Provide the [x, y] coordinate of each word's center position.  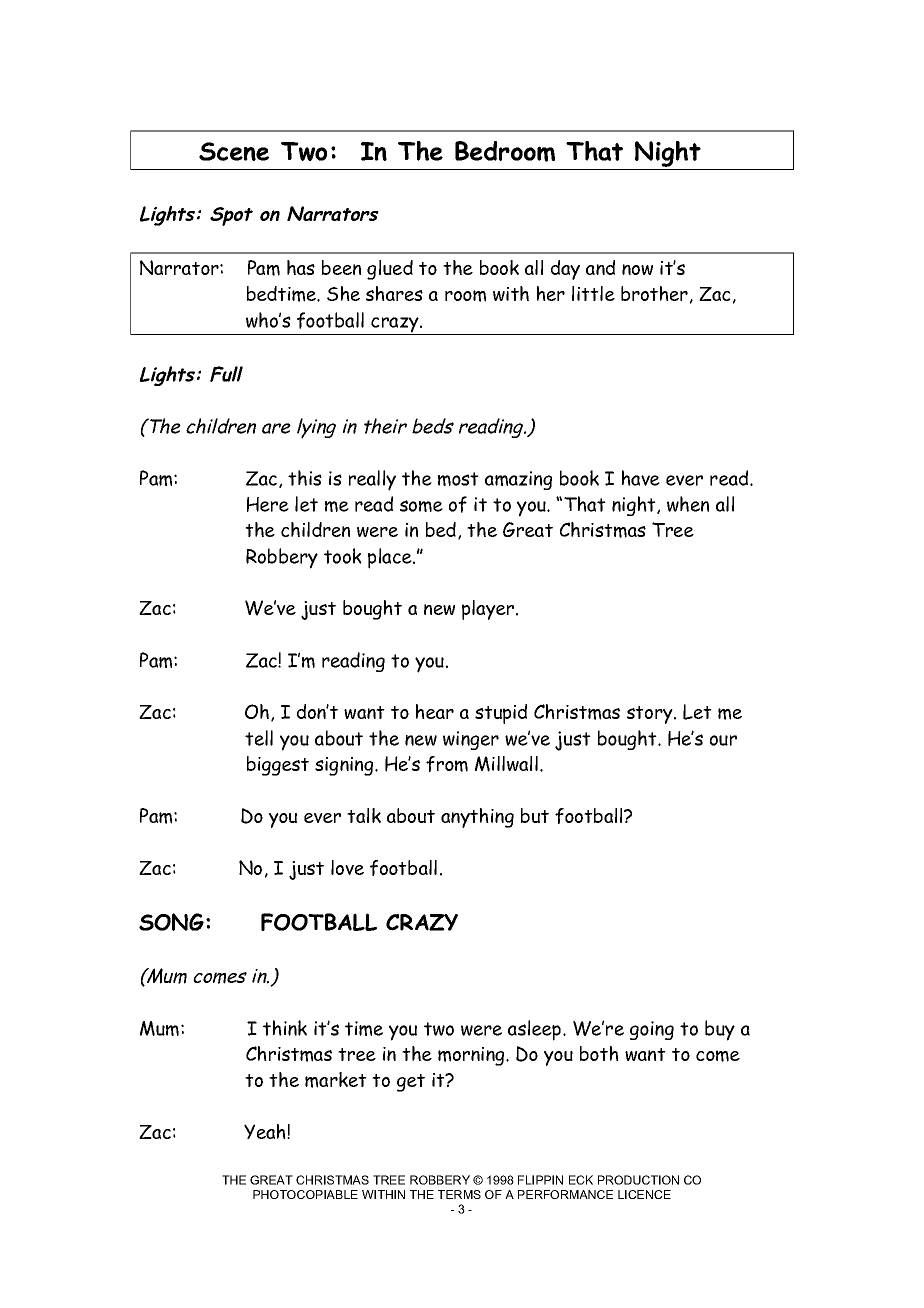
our [723, 740]
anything [477, 818]
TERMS [459, 1194]
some [421, 506]
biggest [278, 766]
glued [390, 270]
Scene [234, 151]
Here [268, 504]
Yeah [266, 1131]
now [637, 269]
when [688, 504]
